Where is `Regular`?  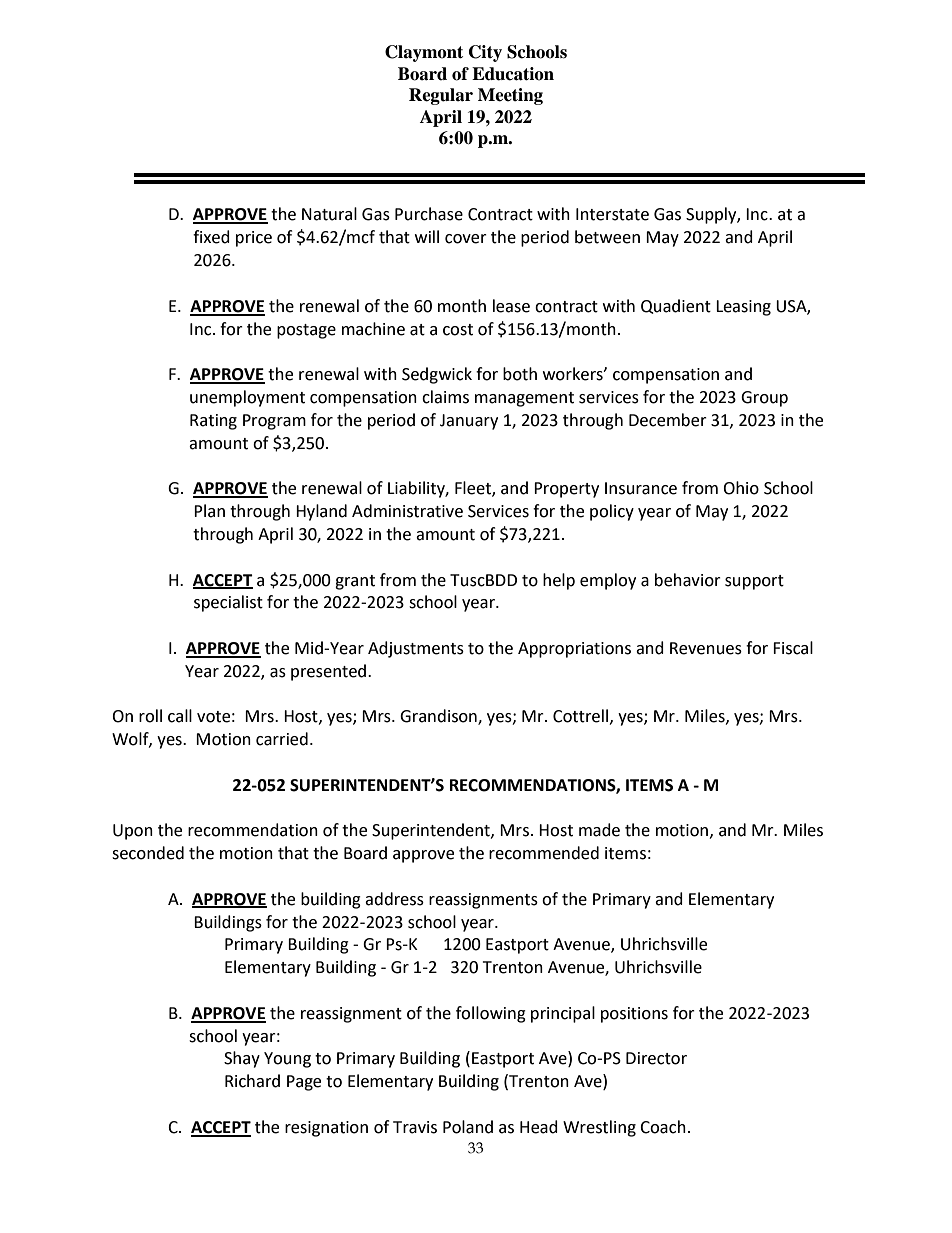 Regular is located at coordinates (441, 96).
